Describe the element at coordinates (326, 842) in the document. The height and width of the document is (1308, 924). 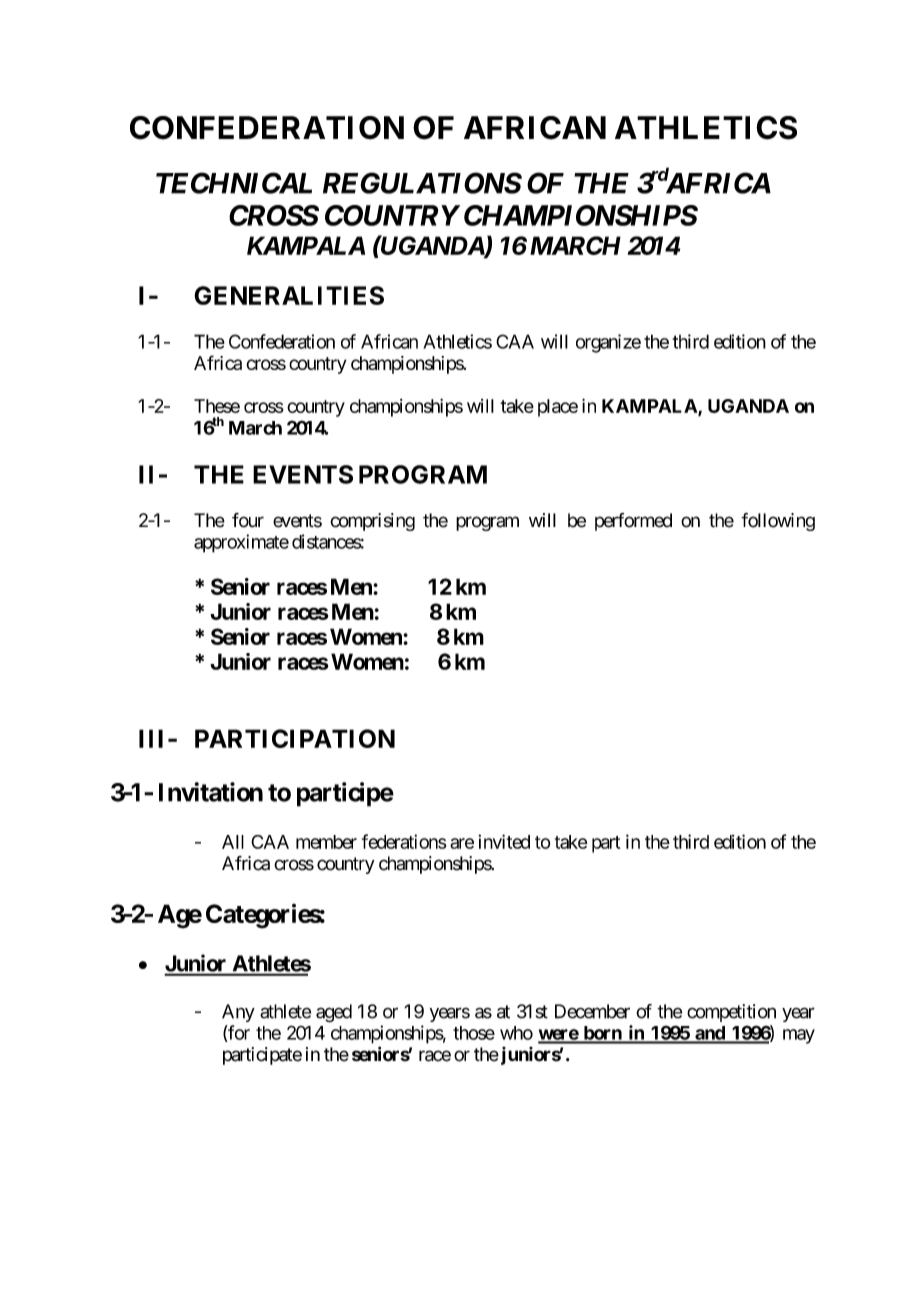
I see `member` at that location.
